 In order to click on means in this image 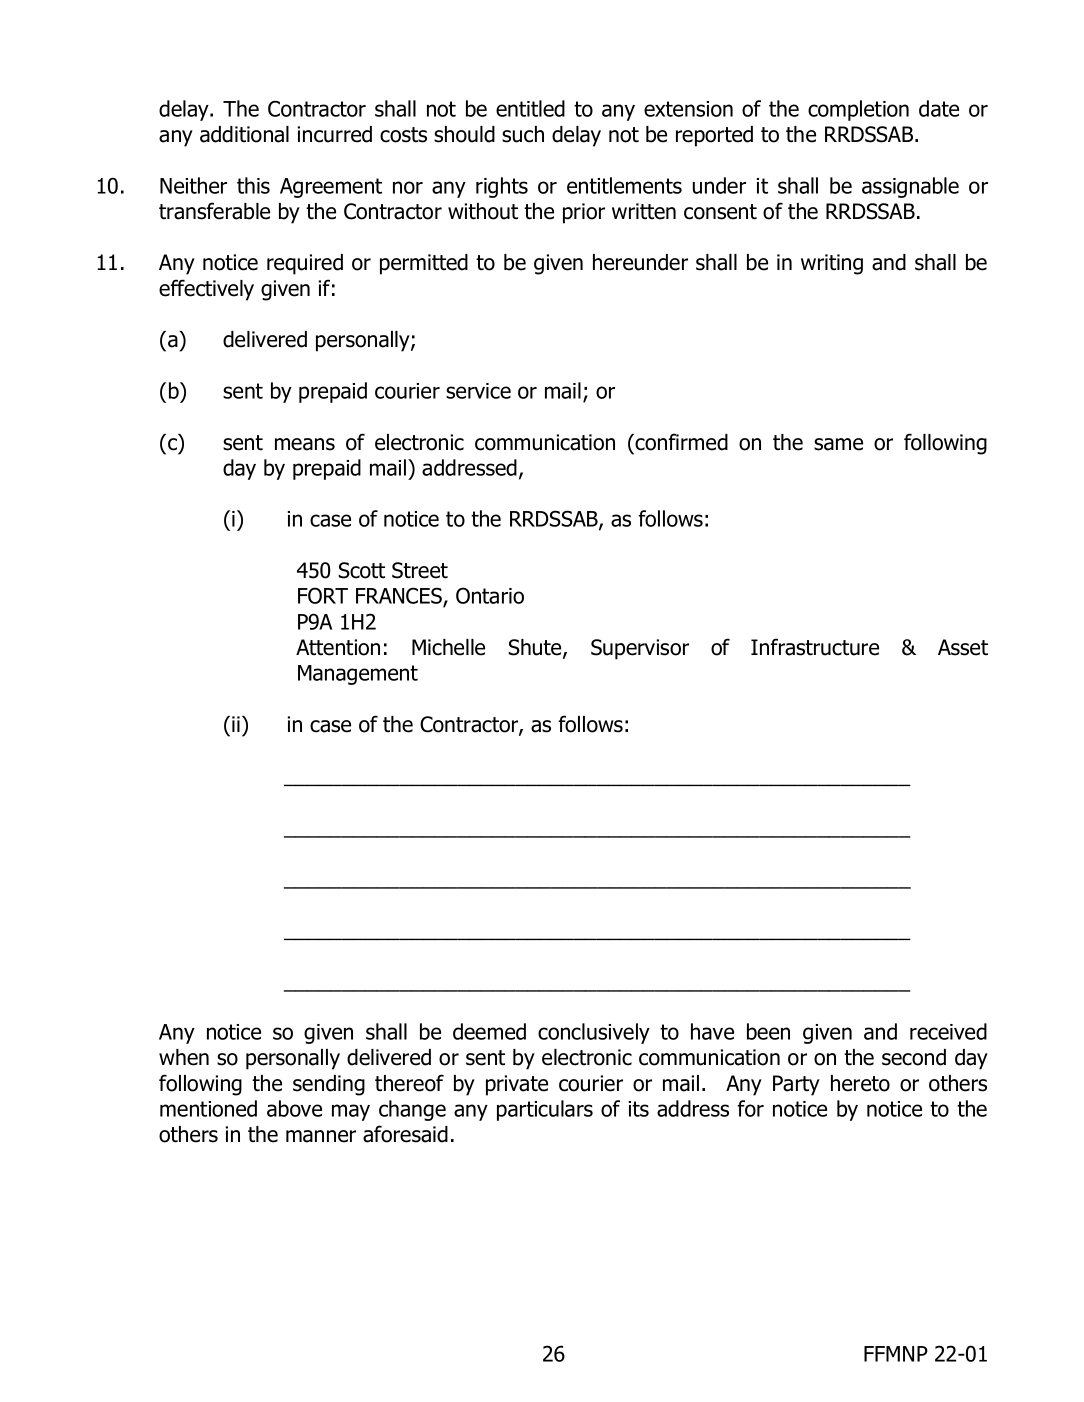, I will do `click(305, 444)`.
